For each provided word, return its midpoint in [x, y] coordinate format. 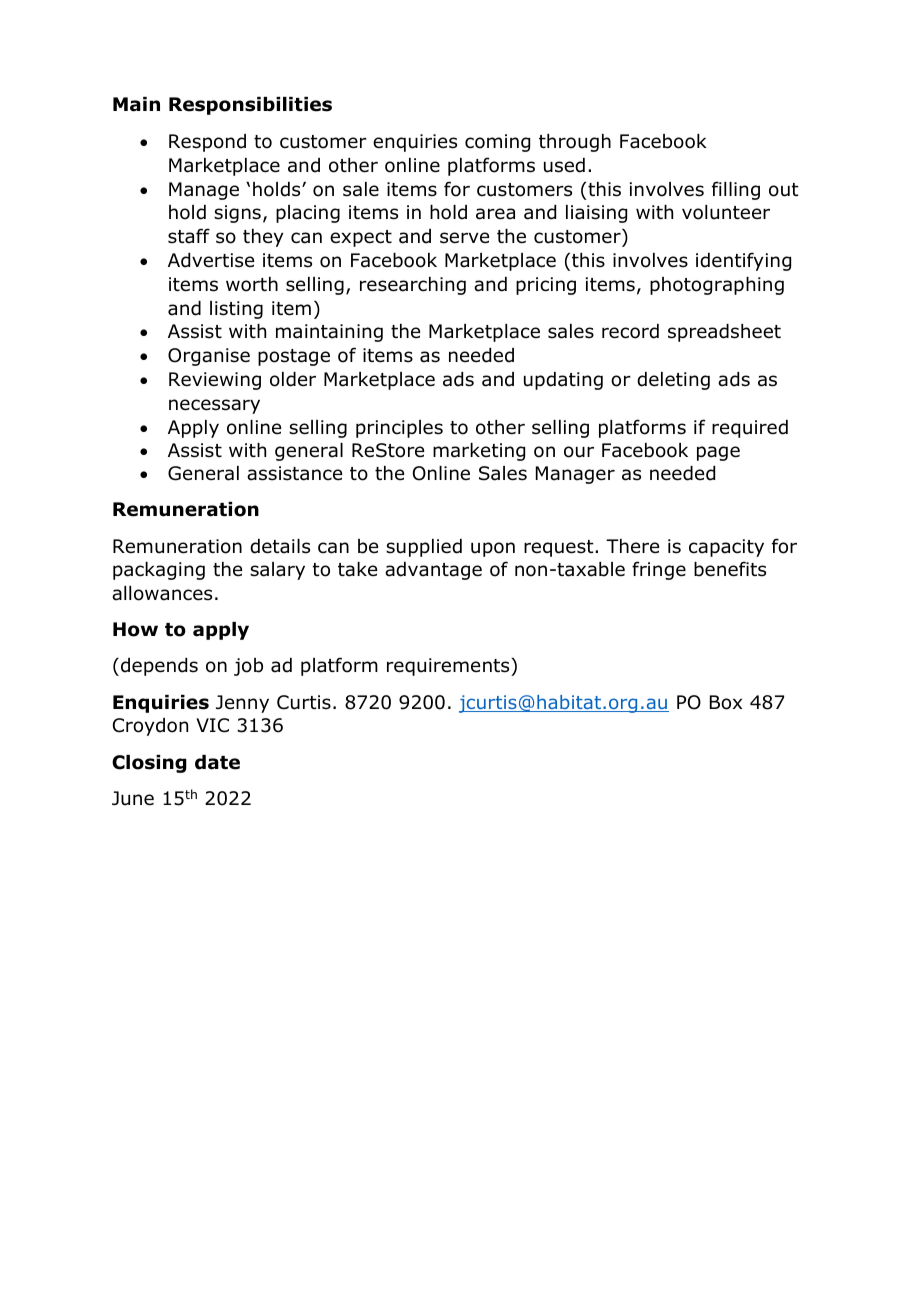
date [217, 762]
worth [252, 284]
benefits [730, 569]
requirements [449, 667]
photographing [717, 286]
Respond [207, 143]
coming [497, 143]
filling [736, 190]
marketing [479, 452]
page [718, 453]
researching [413, 286]
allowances [162, 593]
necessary [214, 406]
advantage [433, 571]
